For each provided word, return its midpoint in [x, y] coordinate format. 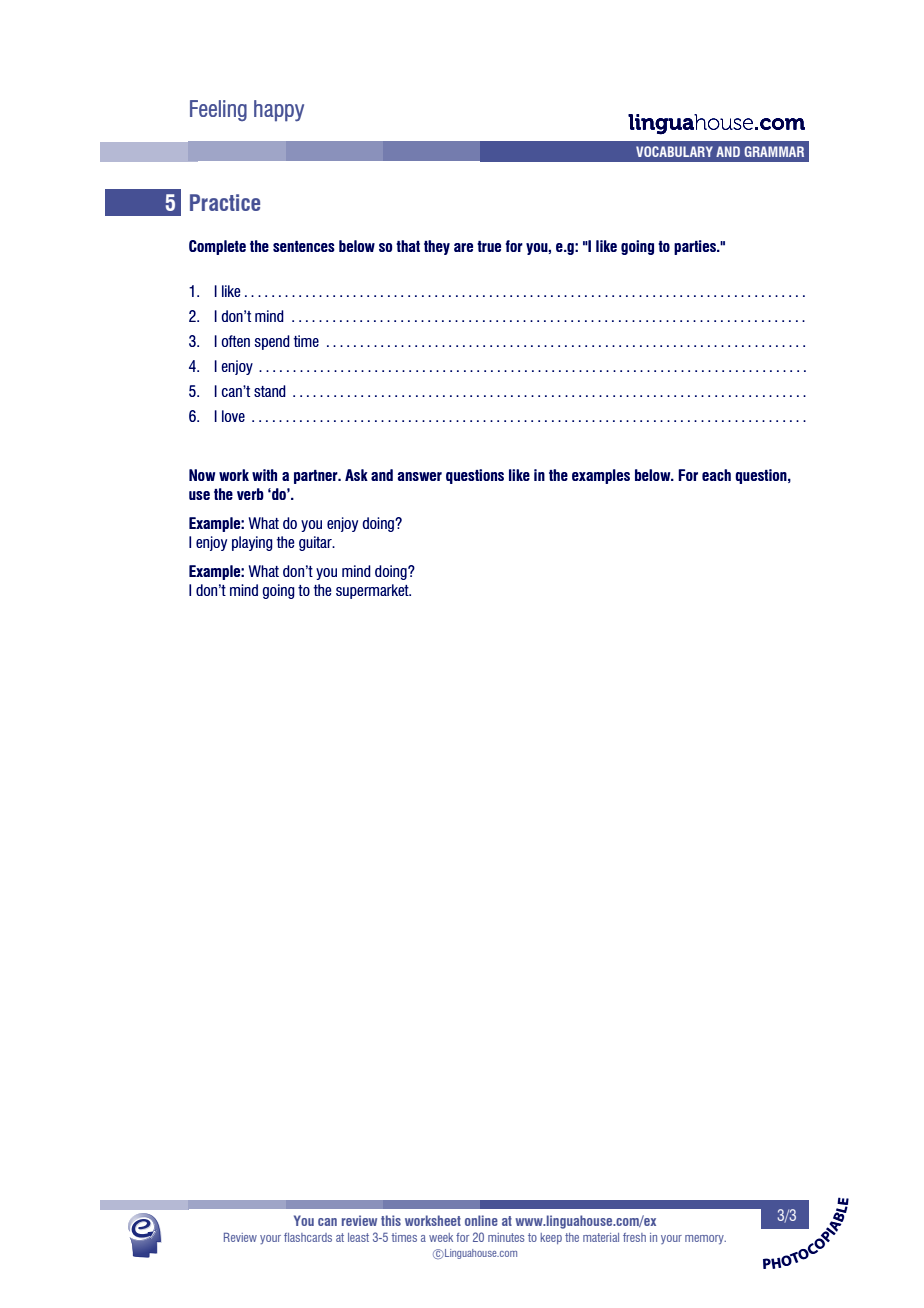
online [481, 1220]
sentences [304, 246]
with [264, 475]
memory [705, 1239]
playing [252, 543]
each [716, 475]
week [441, 1237]
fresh [634, 1237]
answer [420, 476]
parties [696, 247]
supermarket [373, 591]
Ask [356, 475]
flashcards [308, 1237]
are [463, 247]
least [358, 1237]
